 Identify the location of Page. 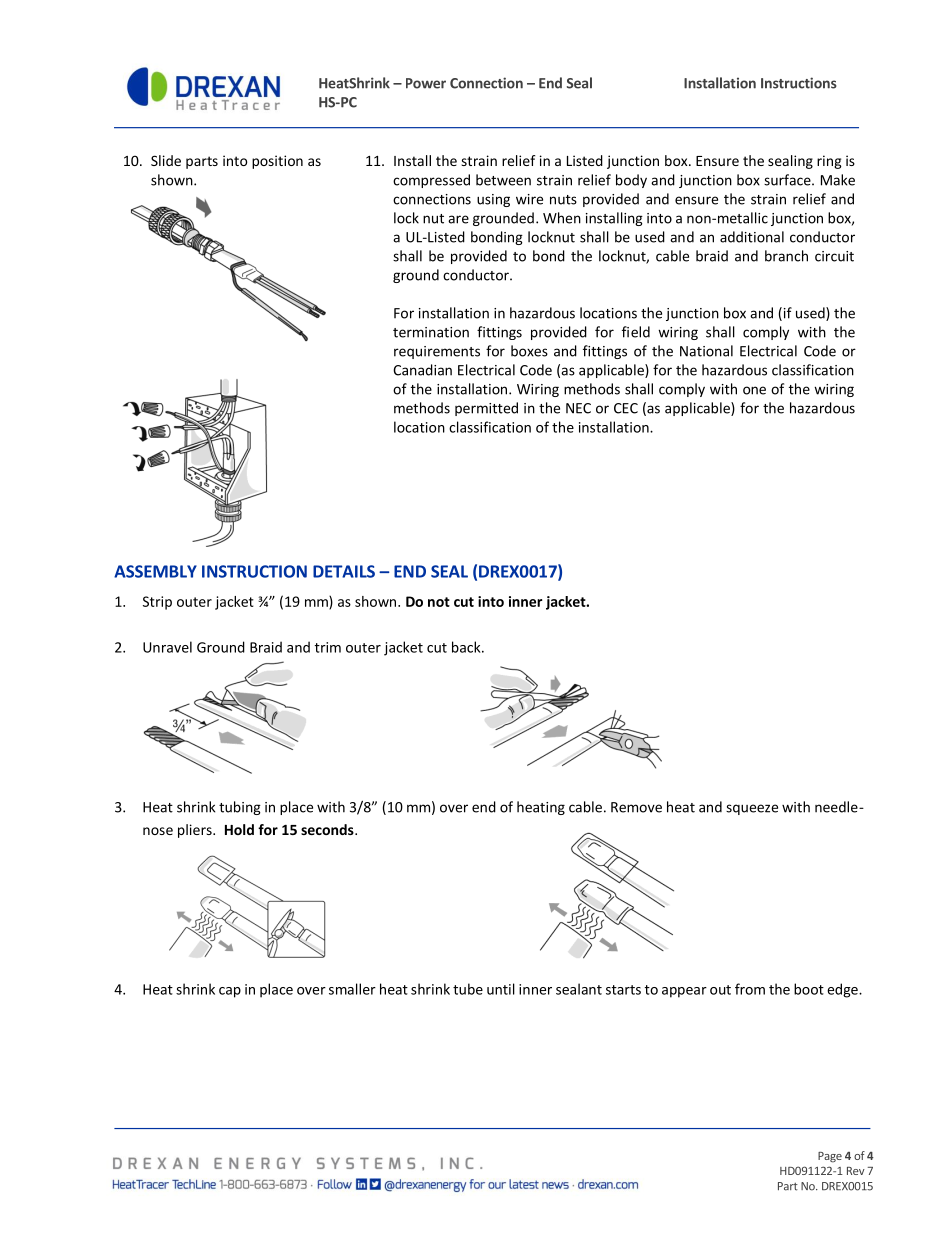
(830, 1157).
